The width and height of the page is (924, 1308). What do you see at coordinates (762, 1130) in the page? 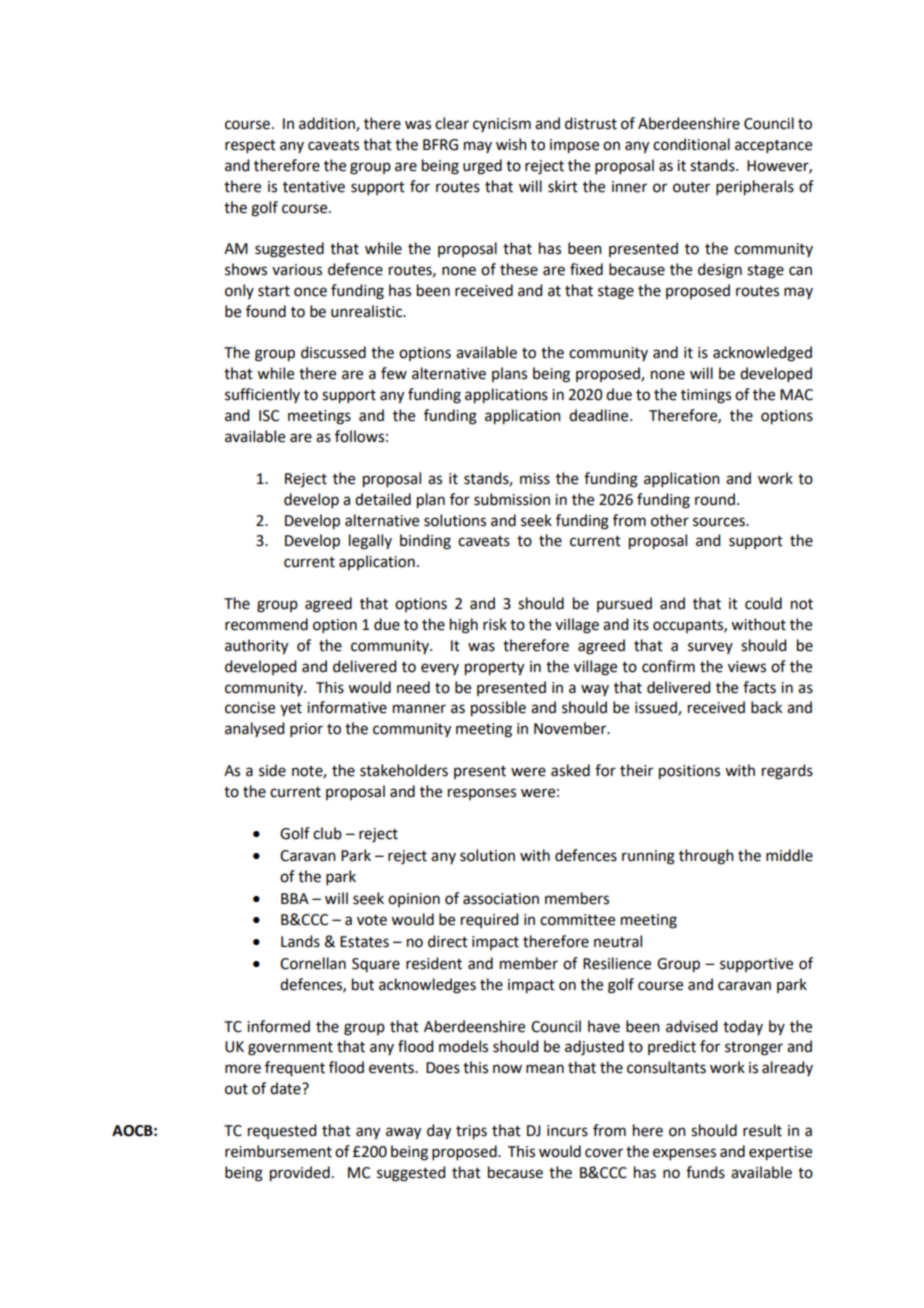
I see `result` at bounding box center [762, 1130].
